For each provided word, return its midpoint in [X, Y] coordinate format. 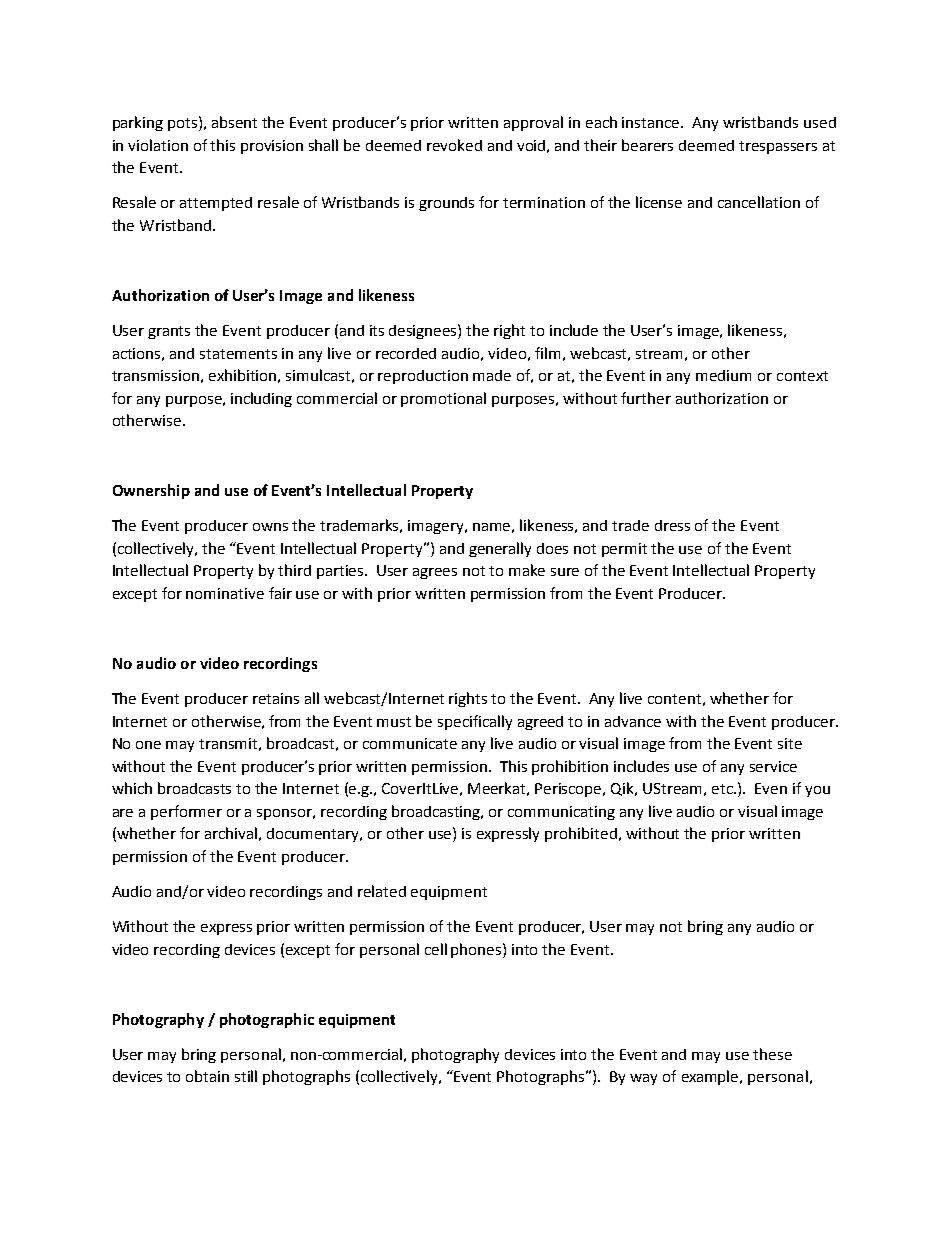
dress [672, 525]
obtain [207, 1076]
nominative [225, 593]
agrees [435, 573]
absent [234, 122]
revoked [454, 145]
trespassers [778, 147]
